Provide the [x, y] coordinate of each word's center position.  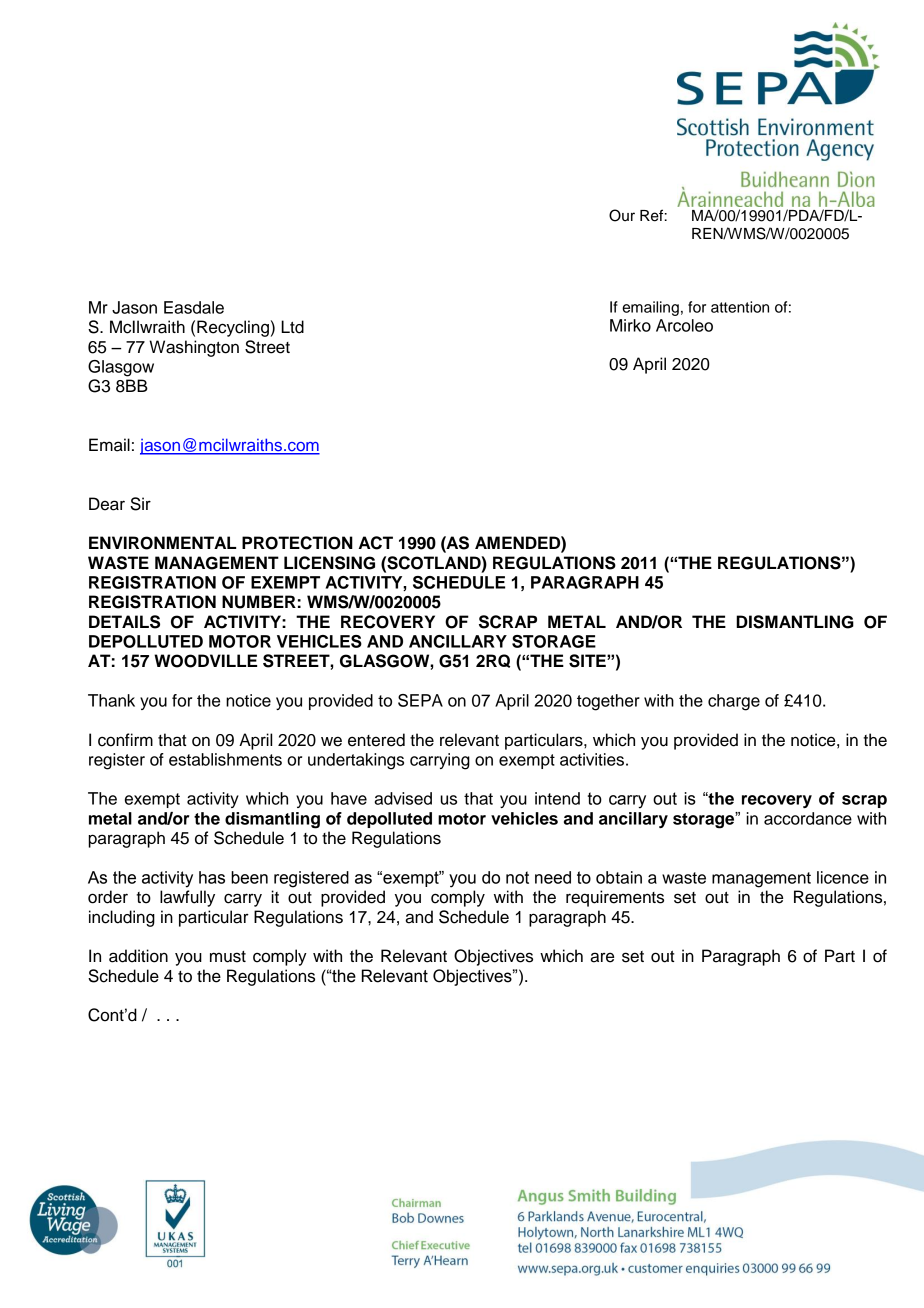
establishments [225, 759]
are [602, 957]
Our [622, 215]
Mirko [630, 325]
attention [740, 307]
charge [734, 702]
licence [843, 877]
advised [403, 798]
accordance [808, 818]
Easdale [194, 307]
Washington [194, 348]
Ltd [292, 327]
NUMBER [259, 602]
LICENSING [329, 563]
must [228, 957]
